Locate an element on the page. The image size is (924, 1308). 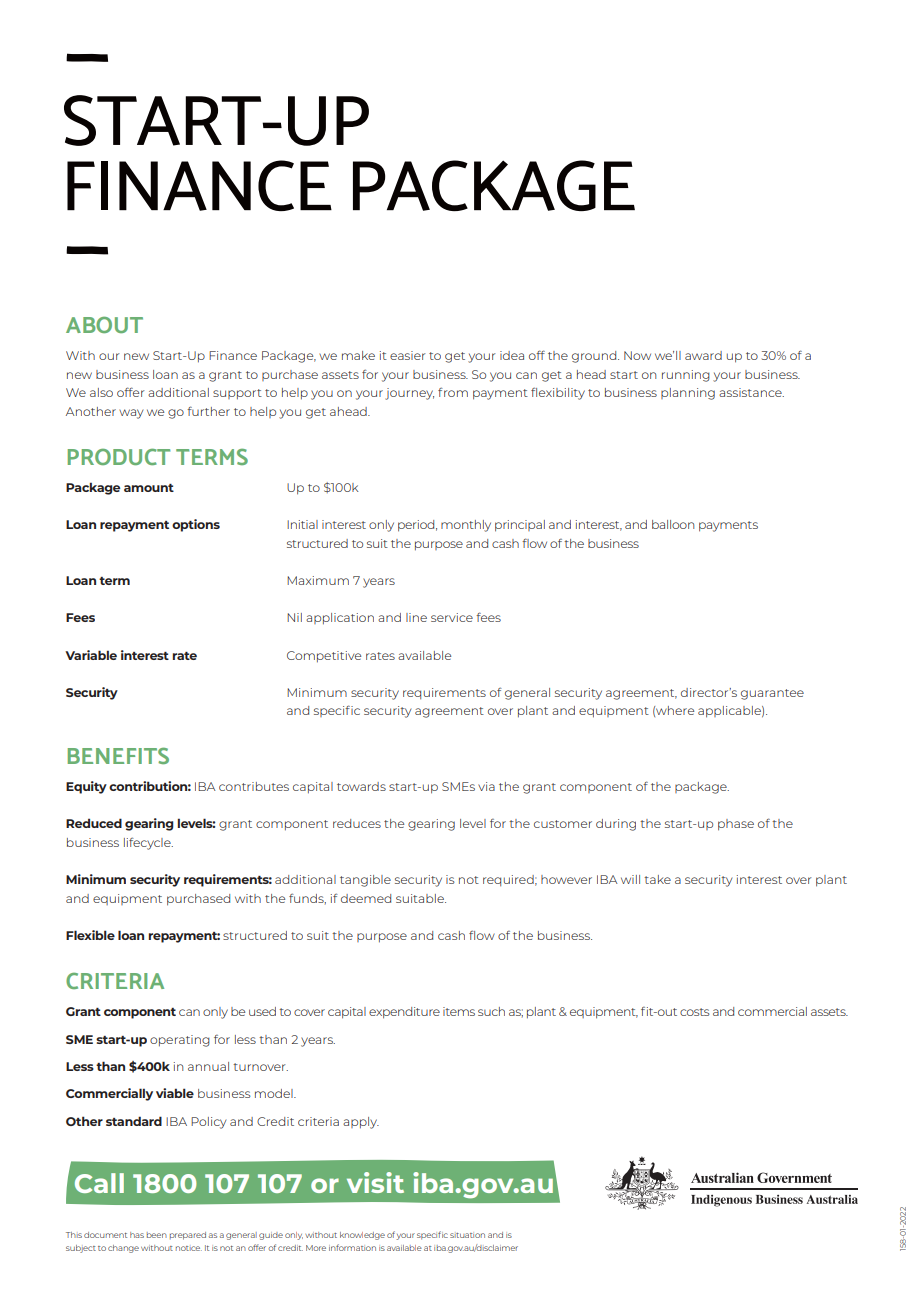
ABOUT is located at coordinates (104, 324).
